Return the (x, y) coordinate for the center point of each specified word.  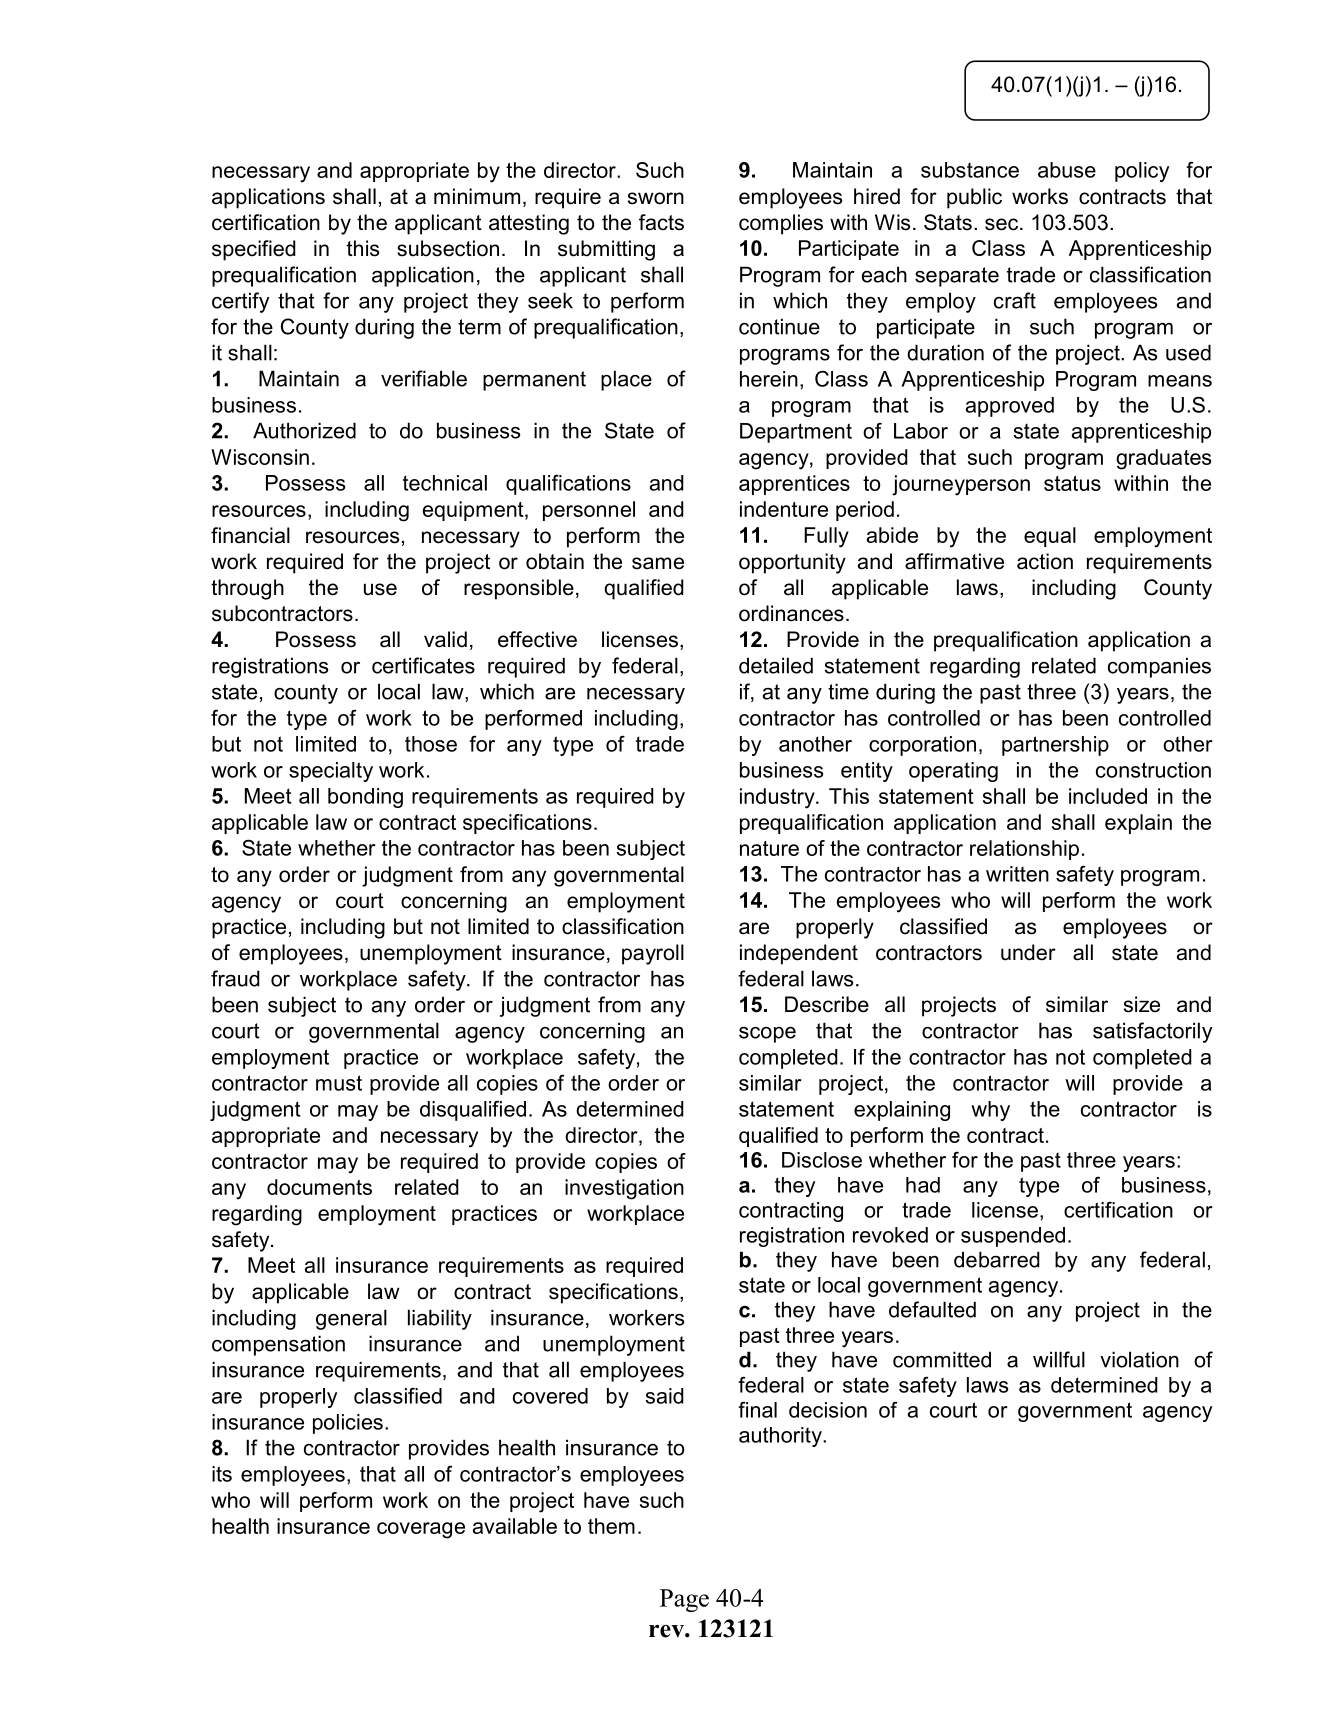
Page (684, 1600)
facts (661, 222)
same (658, 563)
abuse (1067, 170)
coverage (421, 1530)
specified (254, 250)
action (1045, 561)
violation (1139, 1359)
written (1017, 874)
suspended (1013, 1237)
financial (250, 535)
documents (319, 1187)
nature (769, 848)
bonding (365, 798)
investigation (624, 1189)
